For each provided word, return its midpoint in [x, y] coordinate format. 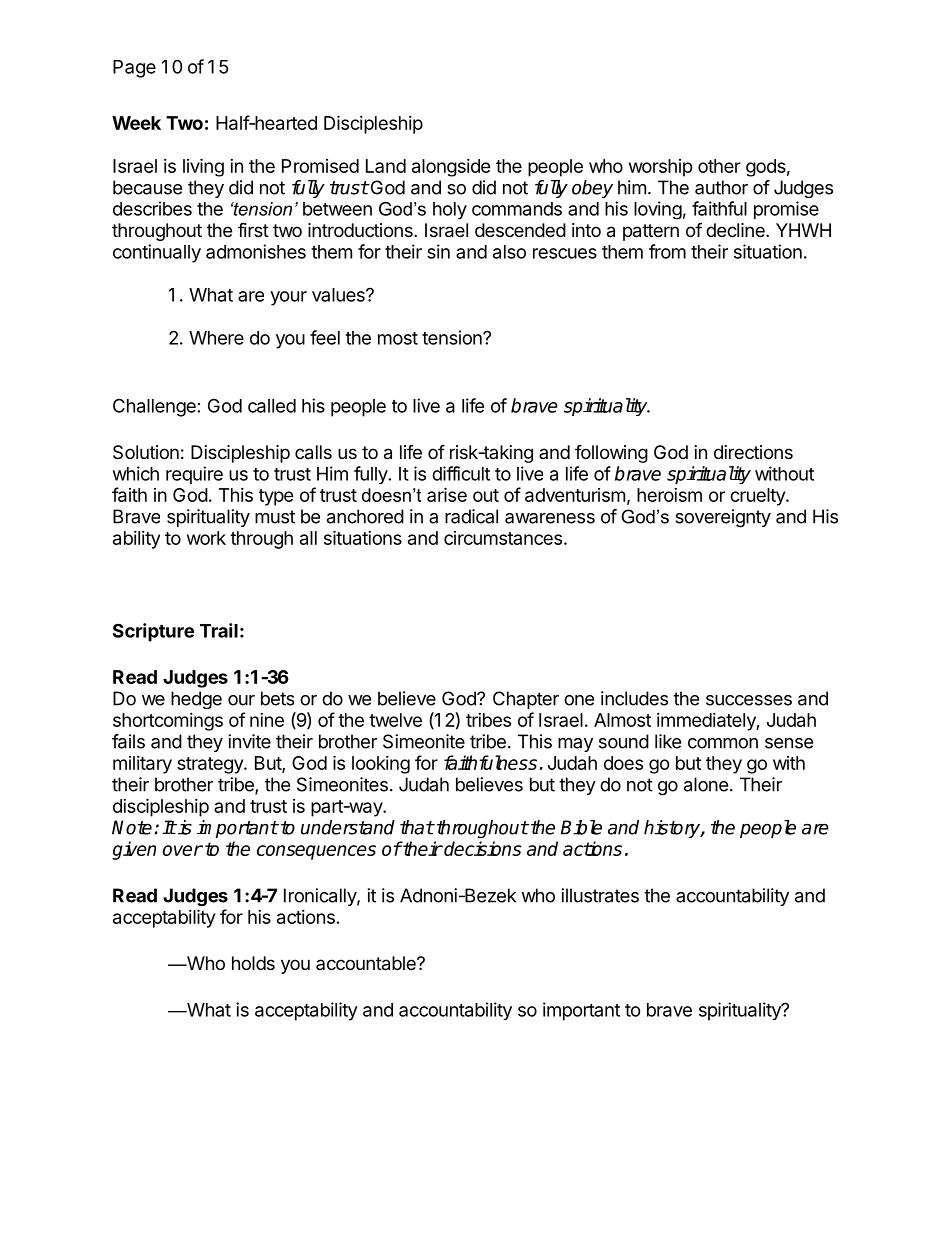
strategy [211, 765]
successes [749, 700]
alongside [451, 168]
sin [438, 251]
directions [753, 452]
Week [136, 123]
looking [381, 765]
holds [253, 963]
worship [661, 168]
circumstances [503, 538]
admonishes [256, 251]
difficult [461, 473]
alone [706, 784]
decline [736, 230]
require [194, 475]
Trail [219, 630]
